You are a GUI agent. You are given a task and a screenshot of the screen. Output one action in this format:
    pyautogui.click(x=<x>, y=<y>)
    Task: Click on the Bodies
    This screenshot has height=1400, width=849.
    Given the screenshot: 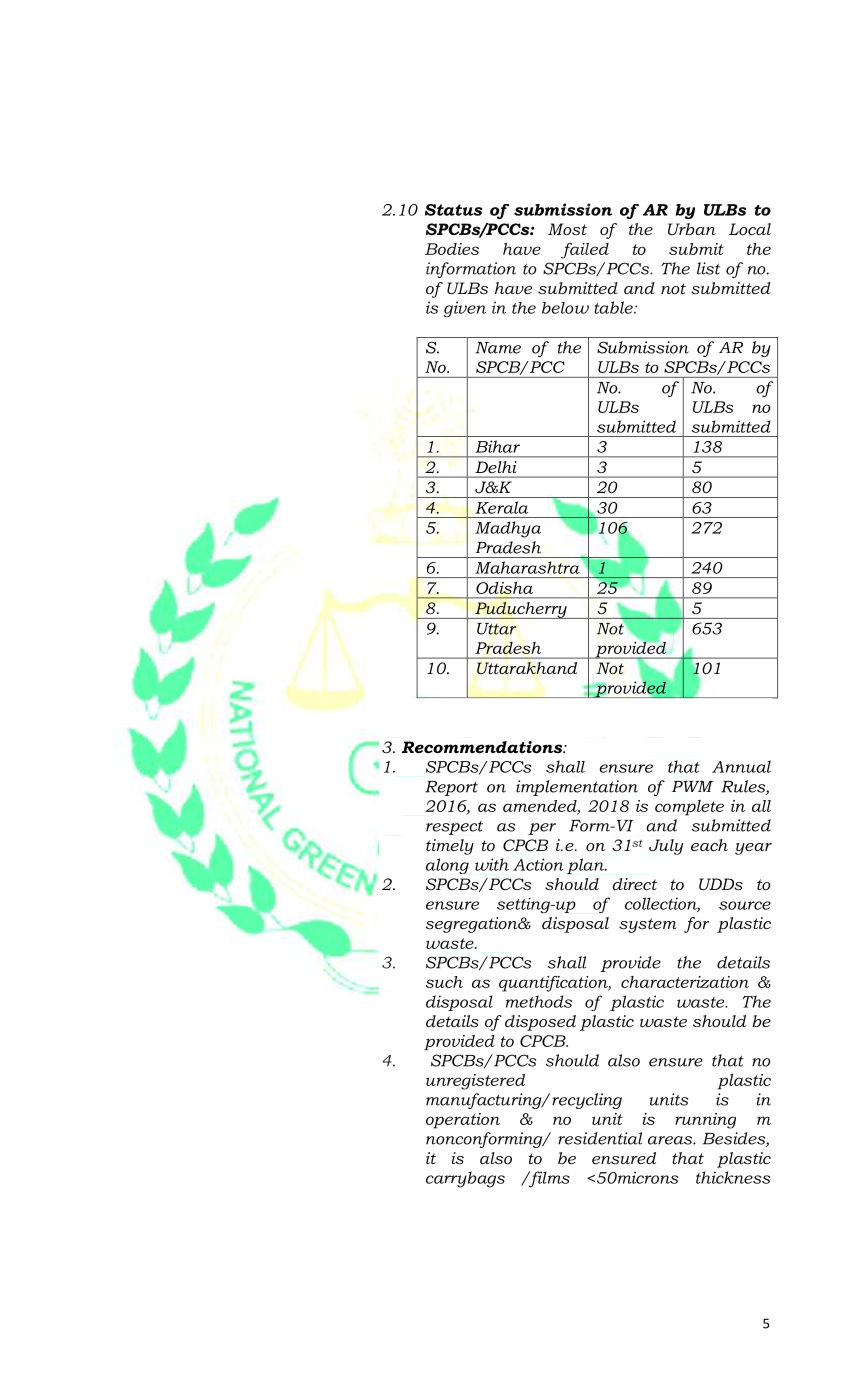 What is the action you would take?
    pyautogui.click(x=452, y=249)
